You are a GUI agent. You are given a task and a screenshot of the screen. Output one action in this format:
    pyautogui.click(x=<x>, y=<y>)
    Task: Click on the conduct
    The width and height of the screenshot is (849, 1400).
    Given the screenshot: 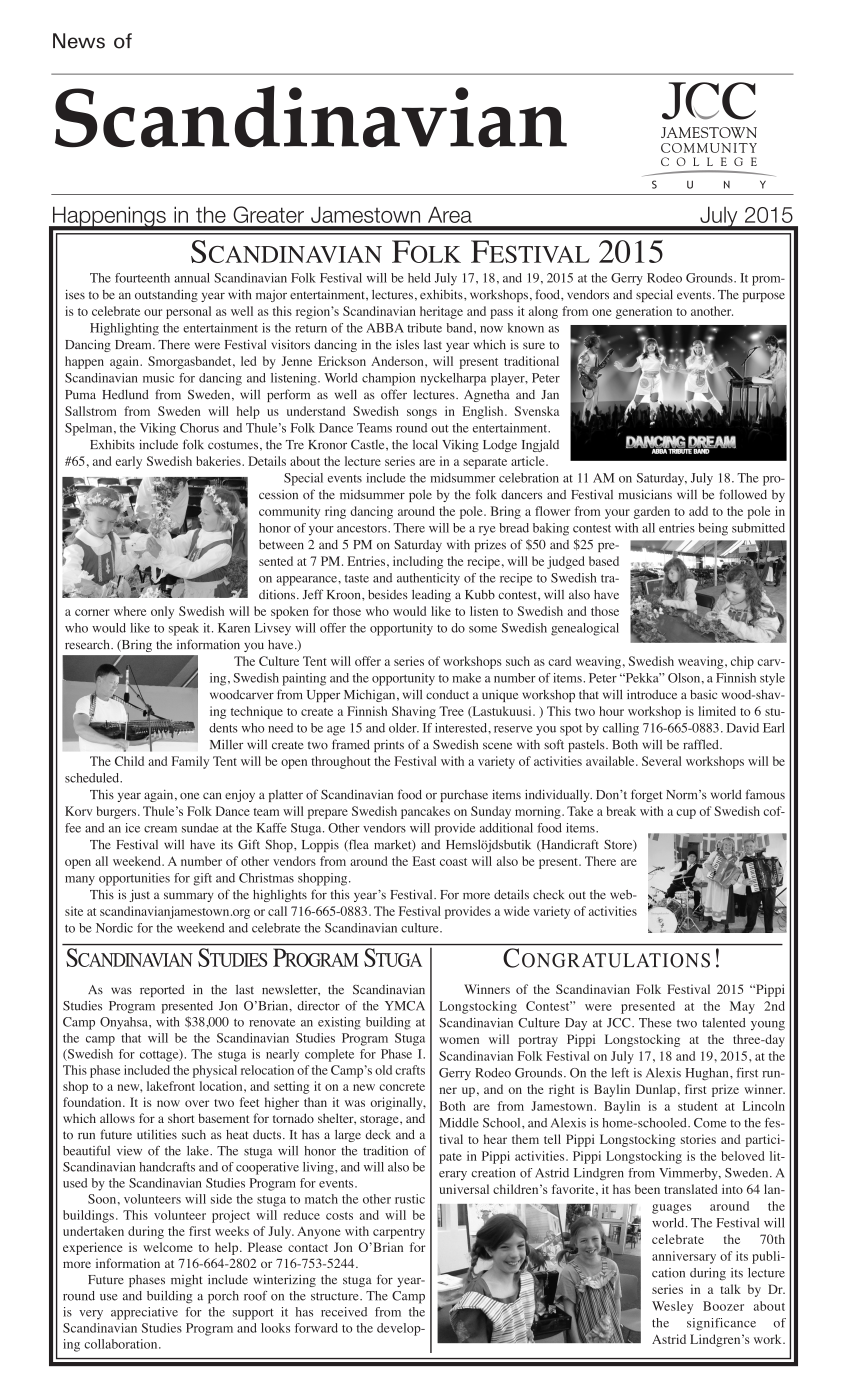 What is the action you would take?
    pyautogui.click(x=447, y=695)
